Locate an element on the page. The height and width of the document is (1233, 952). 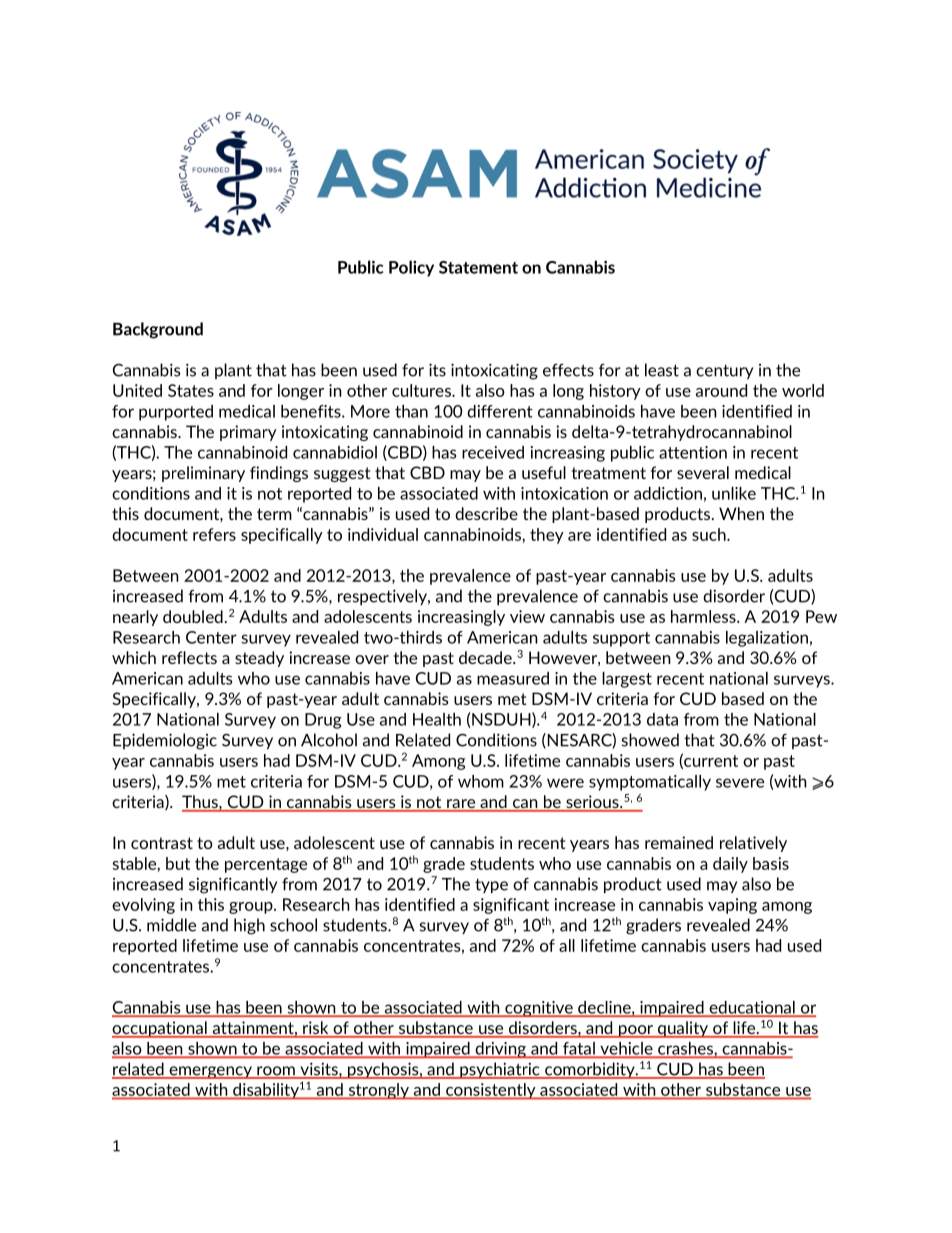
century is located at coordinates (724, 372).
